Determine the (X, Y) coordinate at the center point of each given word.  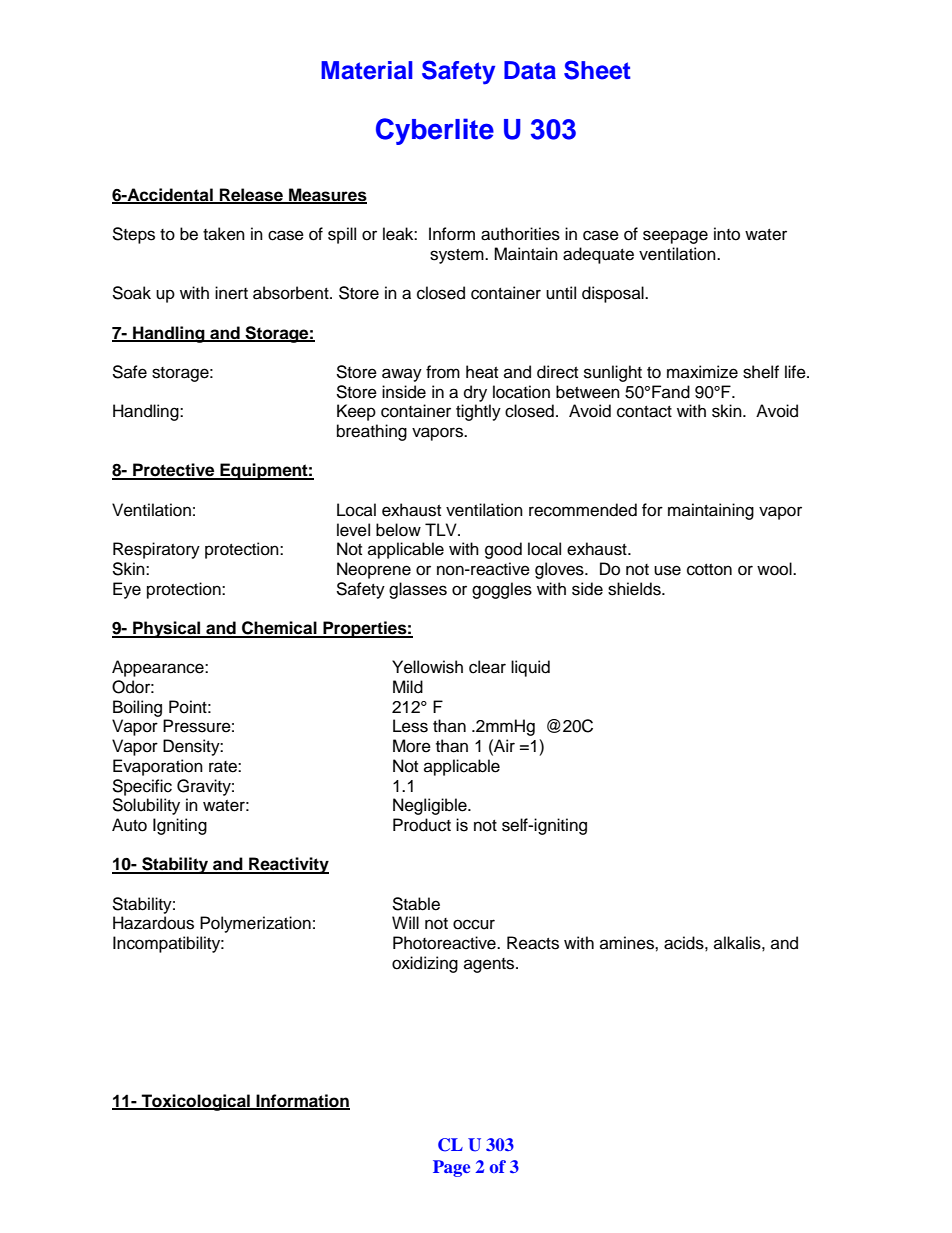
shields (635, 589)
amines (628, 943)
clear (487, 667)
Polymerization (255, 924)
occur (474, 924)
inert (231, 293)
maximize (702, 372)
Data (530, 70)
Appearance (159, 668)
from (443, 372)
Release (251, 195)
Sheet (597, 70)
